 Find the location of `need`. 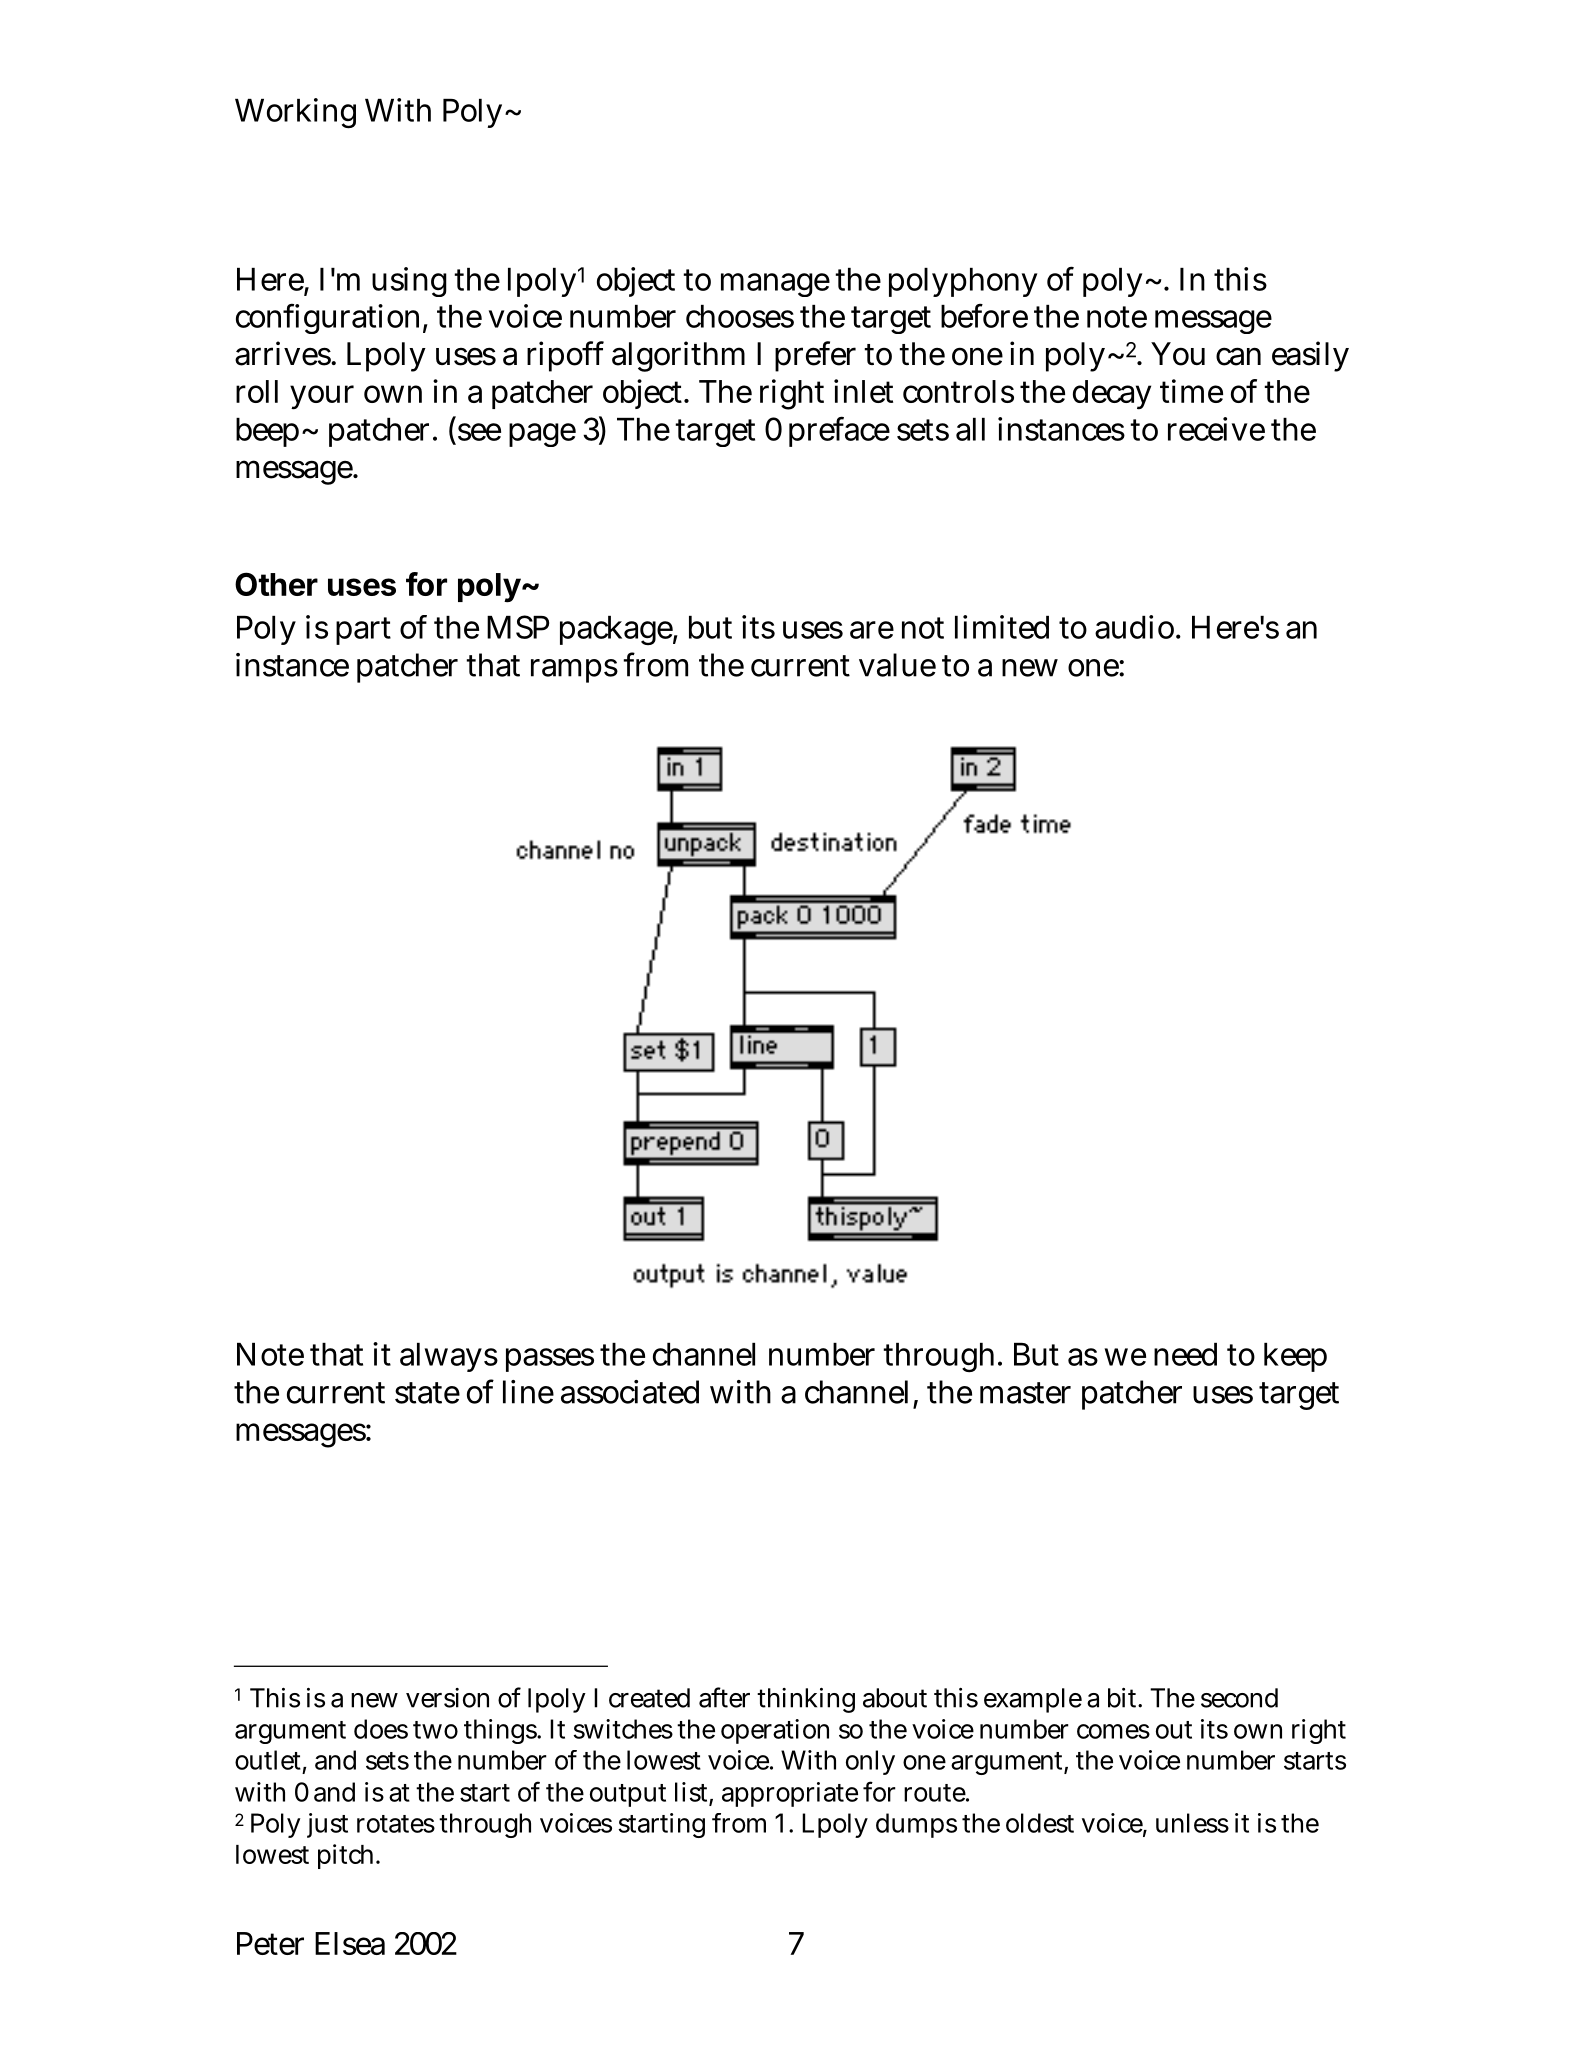

need is located at coordinates (1185, 1354).
